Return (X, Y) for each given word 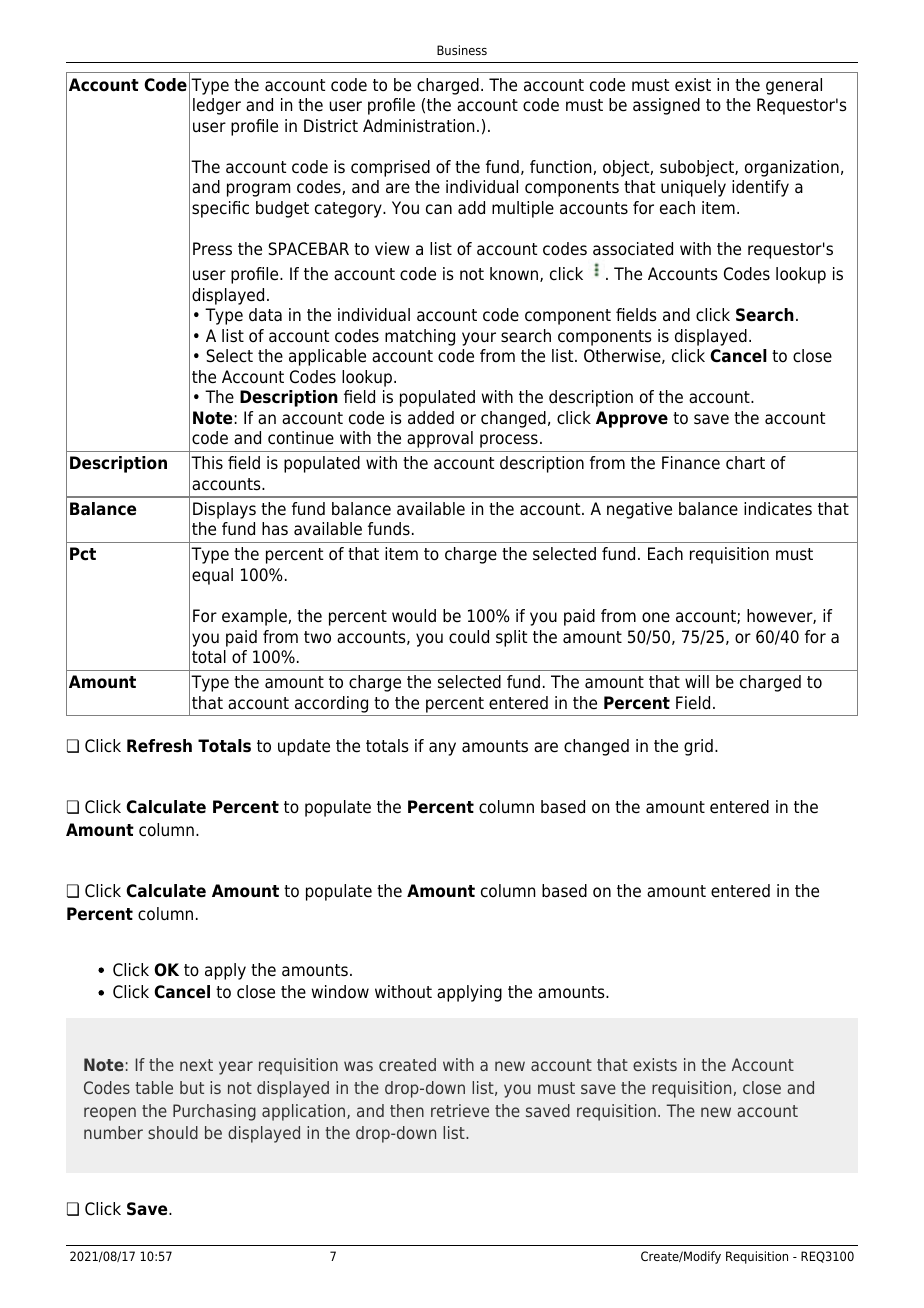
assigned (666, 106)
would (414, 616)
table (154, 1087)
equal (212, 576)
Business (462, 50)
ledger (217, 106)
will (697, 681)
